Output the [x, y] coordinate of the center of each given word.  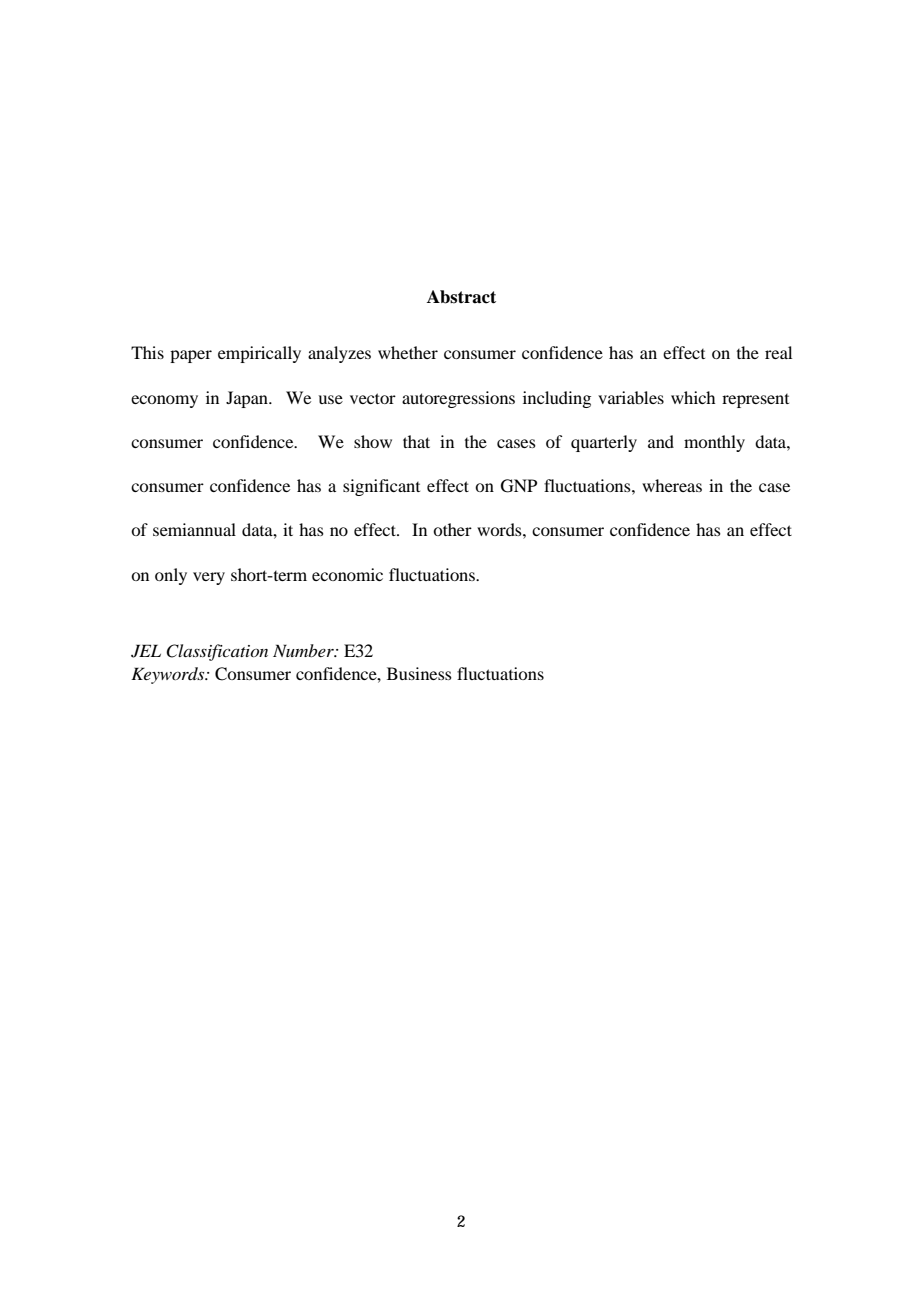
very [209, 578]
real [778, 352]
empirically [259, 354]
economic [347, 574]
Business [419, 673]
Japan [248, 399]
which [693, 397]
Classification [217, 652]
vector [373, 398]
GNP [519, 486]
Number [304, 650]
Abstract [461, 297]
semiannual [194, 529]
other [452, 529]
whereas [672, 485]
